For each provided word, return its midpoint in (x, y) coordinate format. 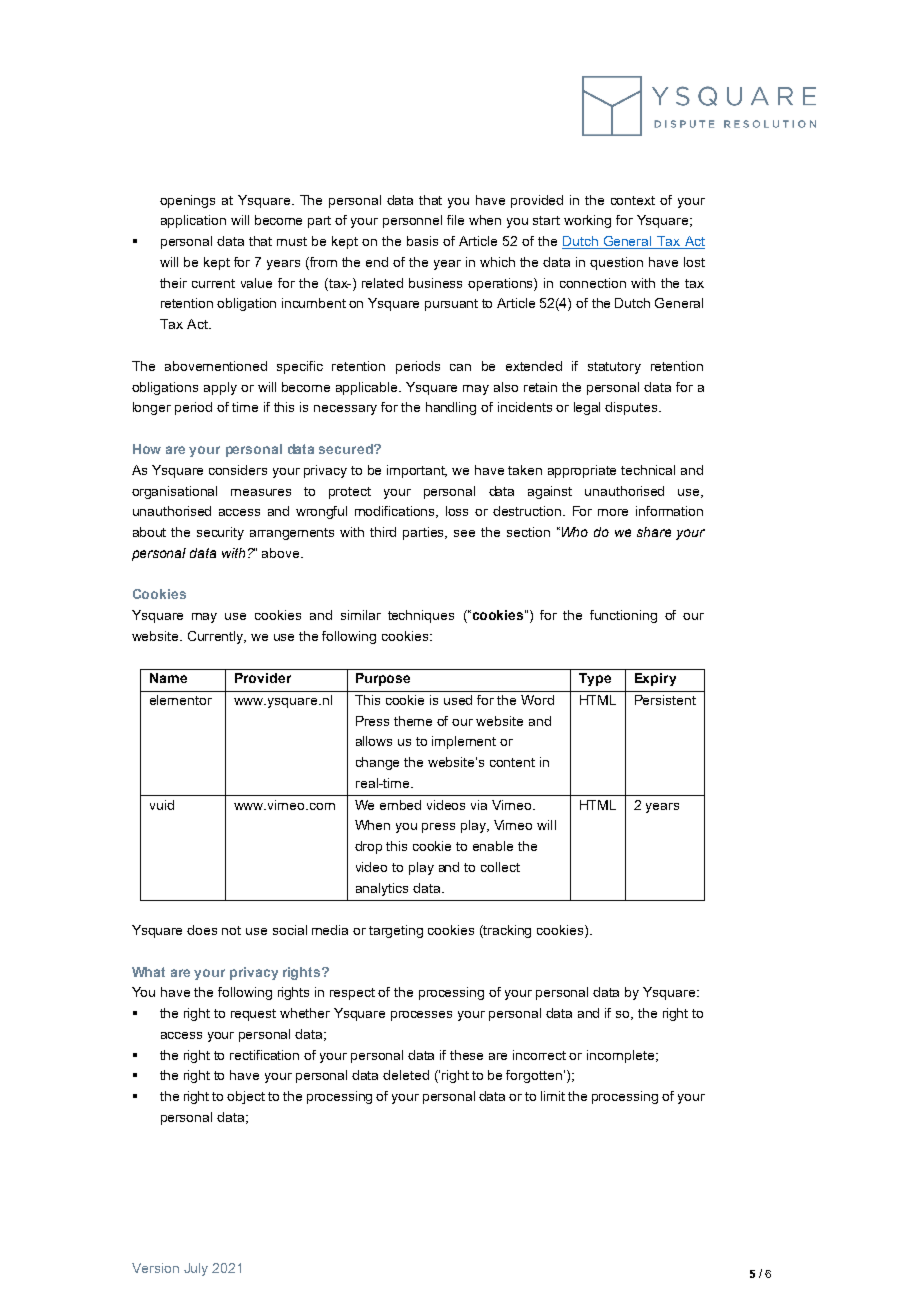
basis (422, 241)
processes (421, 1016)
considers (238, 470)
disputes (632, 408)
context (633, 200)
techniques (421, 616)
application (193, 221)
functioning (623, 616)
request (253, 1015)
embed (400, 805)
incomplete (620, 1056)
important (417, 471)
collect (500, 867)
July (196, 1269)
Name (168, 678)
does (202, 930)
